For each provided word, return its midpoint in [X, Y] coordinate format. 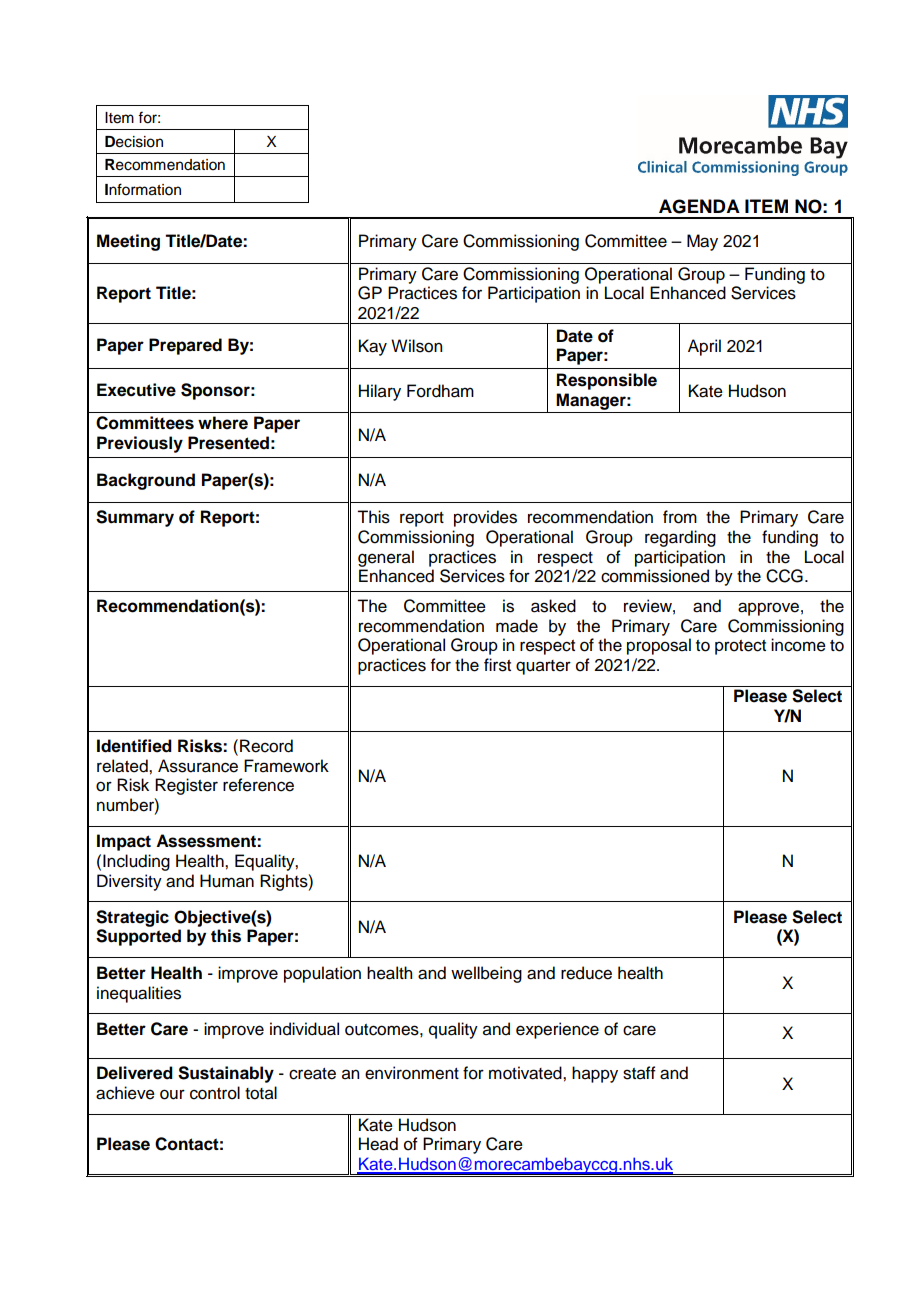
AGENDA [699, 206]
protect [740, 647]
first [497, 665]
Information [143, 189]
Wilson [416, 346]
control [215, 1093]
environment [412, 1073]
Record [266, 746]
